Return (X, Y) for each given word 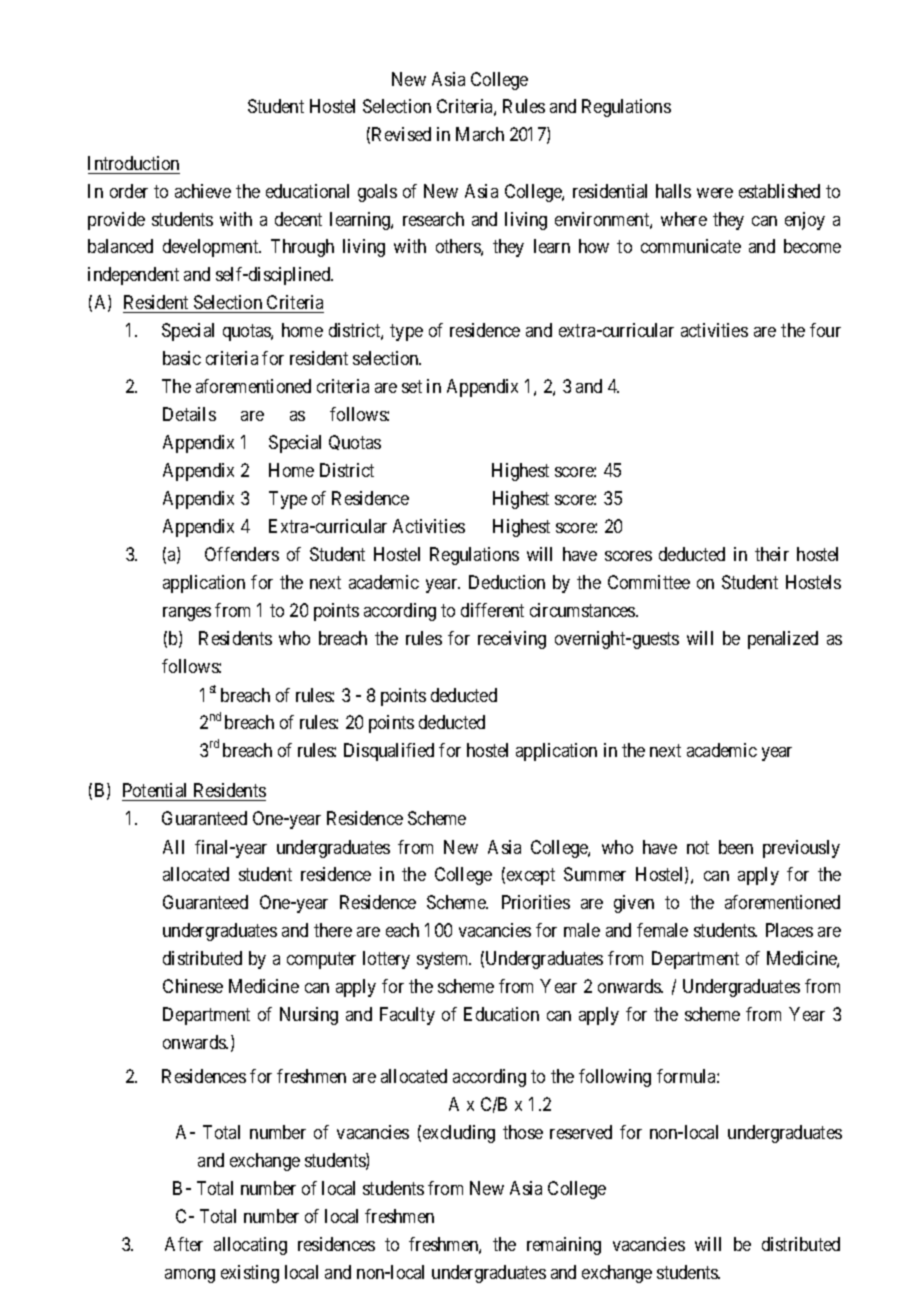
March (480, 134)
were (715, 193)
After (184, 1244)
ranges (187, 614)
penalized (783, 640)
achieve (203, 191)
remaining (564, 1246)
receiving (512, 640)
